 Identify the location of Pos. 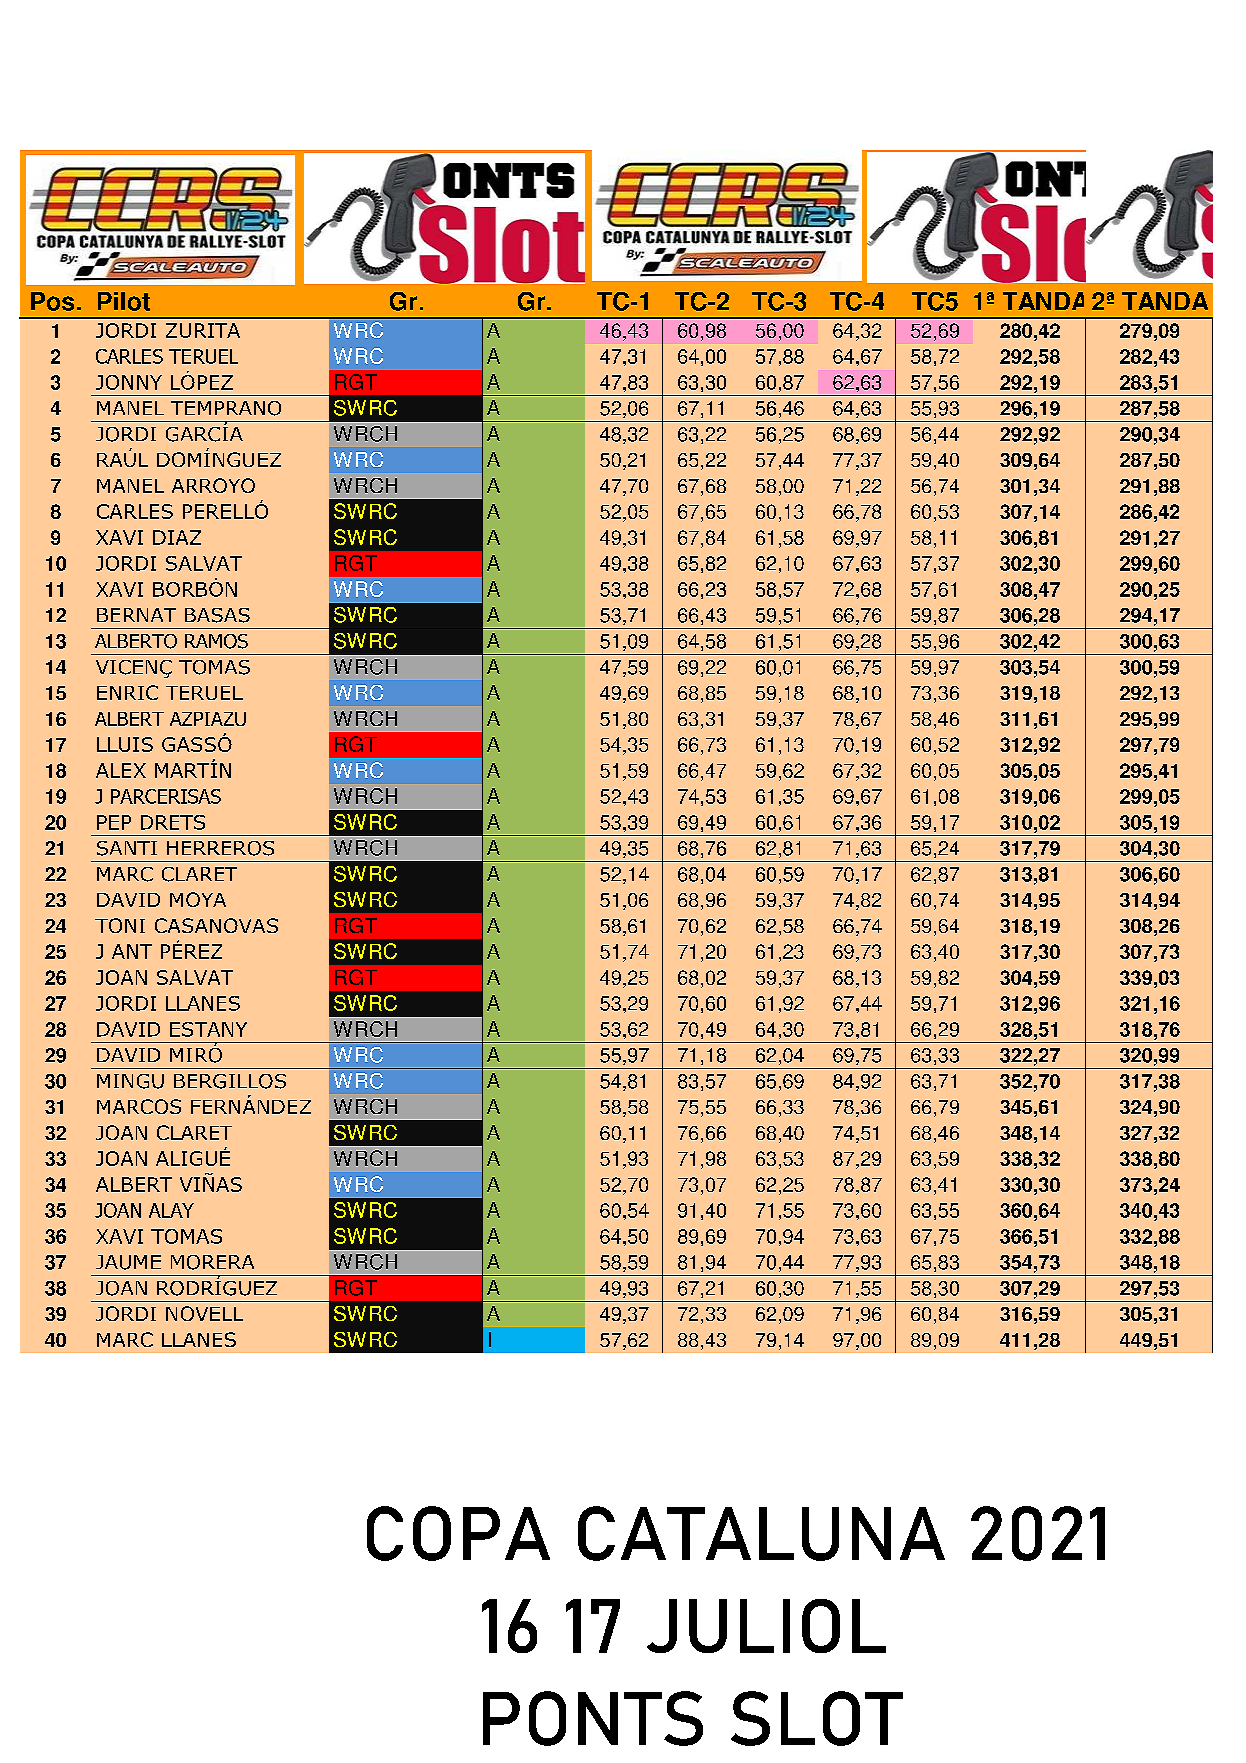
(52, 301).
